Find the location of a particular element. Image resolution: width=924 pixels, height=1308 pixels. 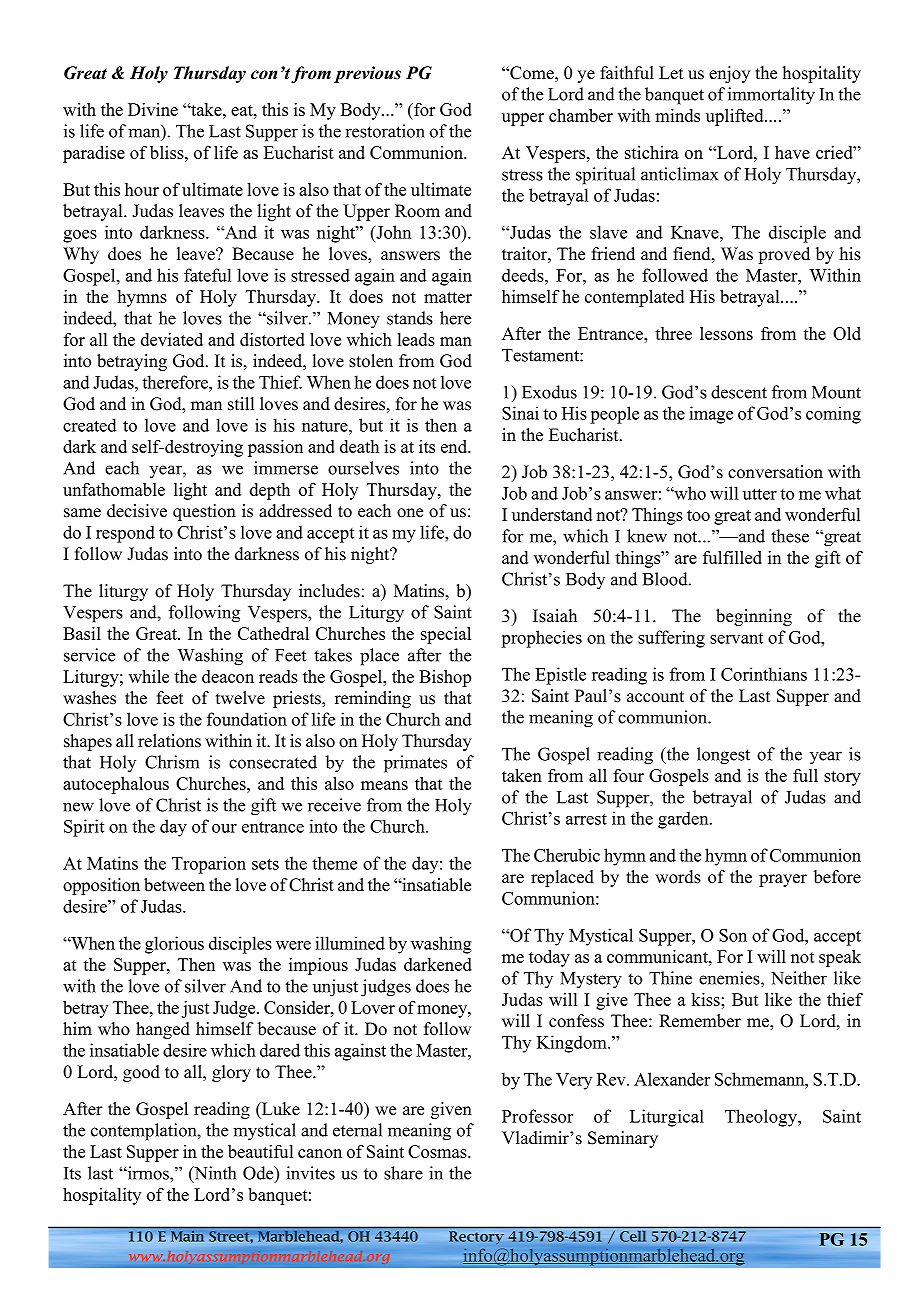

Theology is located at coordinates (762, 1118).
